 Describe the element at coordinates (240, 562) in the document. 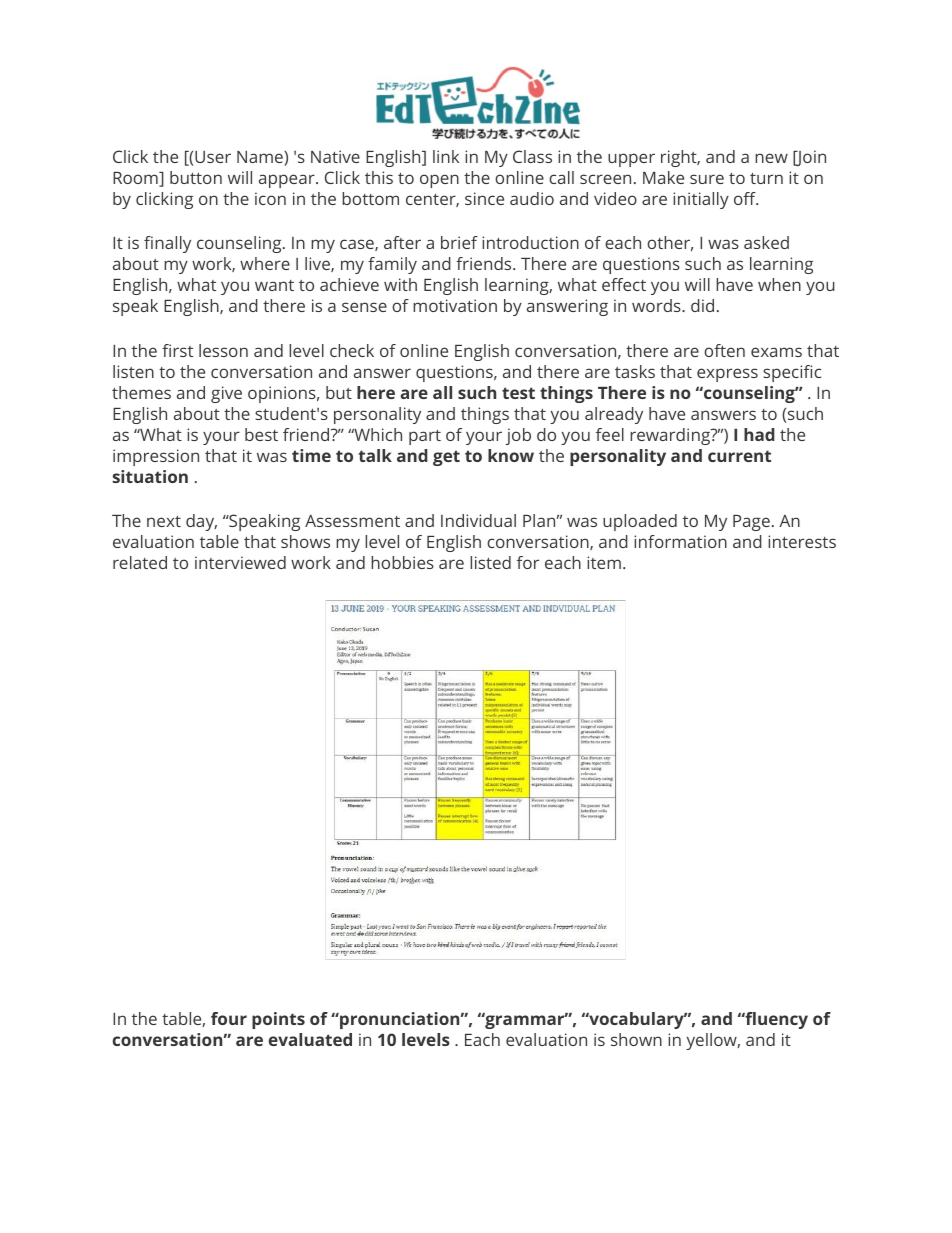

I see `interviewed` at that location.
